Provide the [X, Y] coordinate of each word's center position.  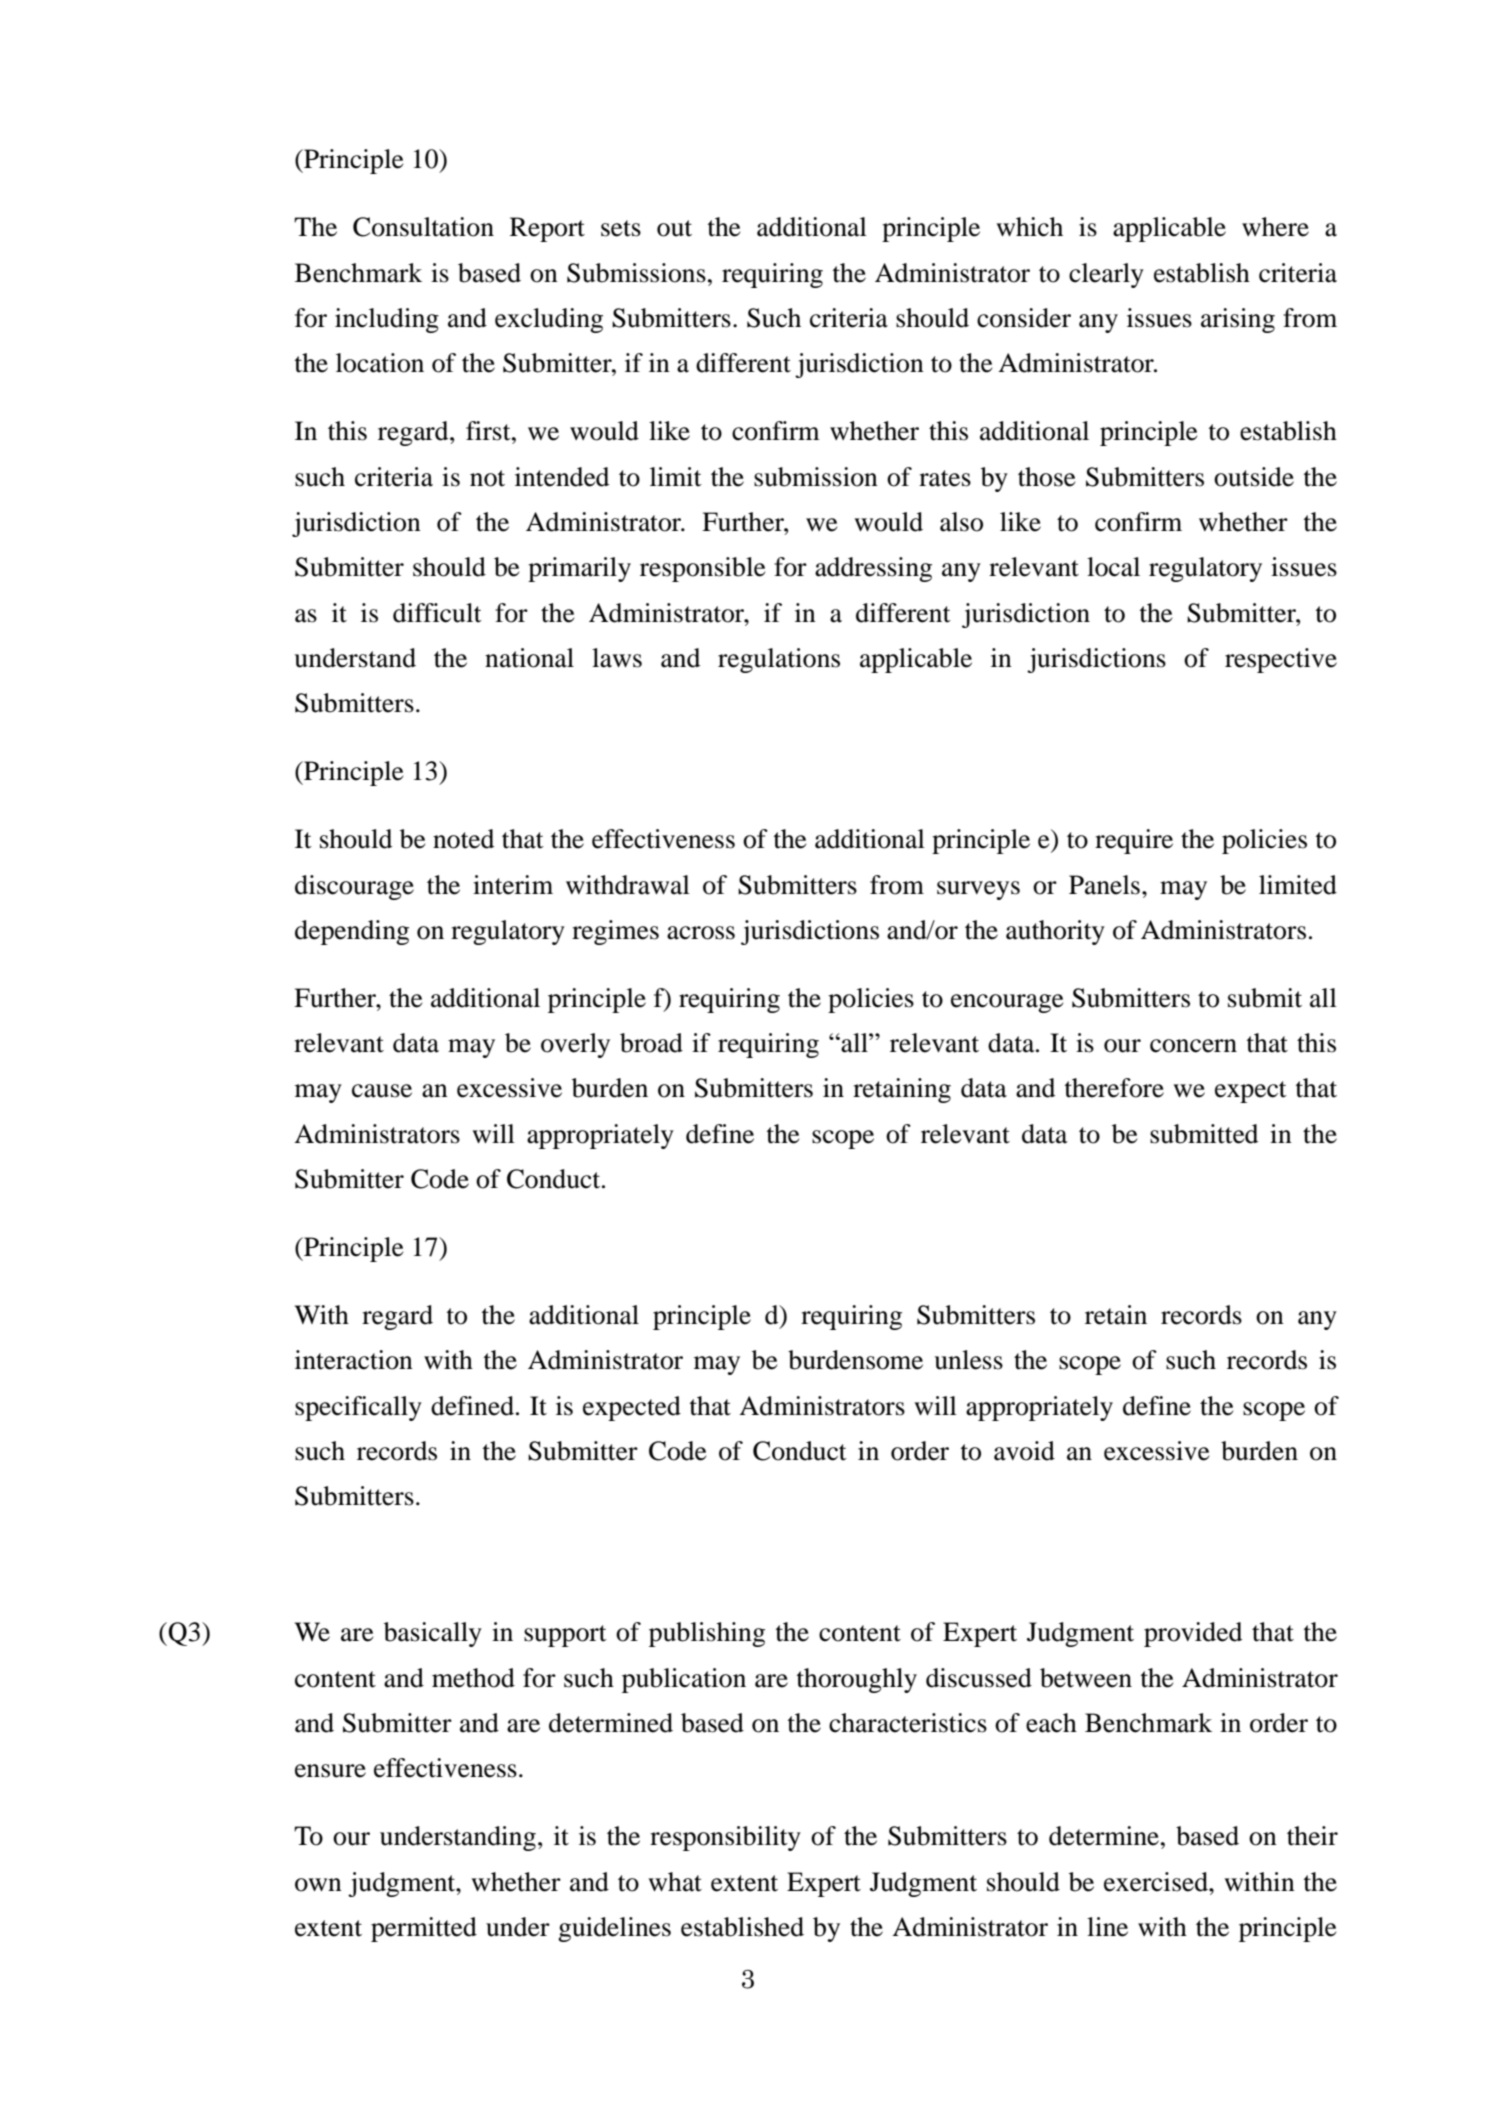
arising [1238, 320]
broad [651, 1043]
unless [968, 1360]
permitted [424, 1929]
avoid [1024, 1451]
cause [382, 1091]
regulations [779, 660]
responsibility [725, 1838]
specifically [358, 1408]
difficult [437, 613]
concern [1193, 1046]
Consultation [423, 227]
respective [1281, 660]
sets [621, 228]
